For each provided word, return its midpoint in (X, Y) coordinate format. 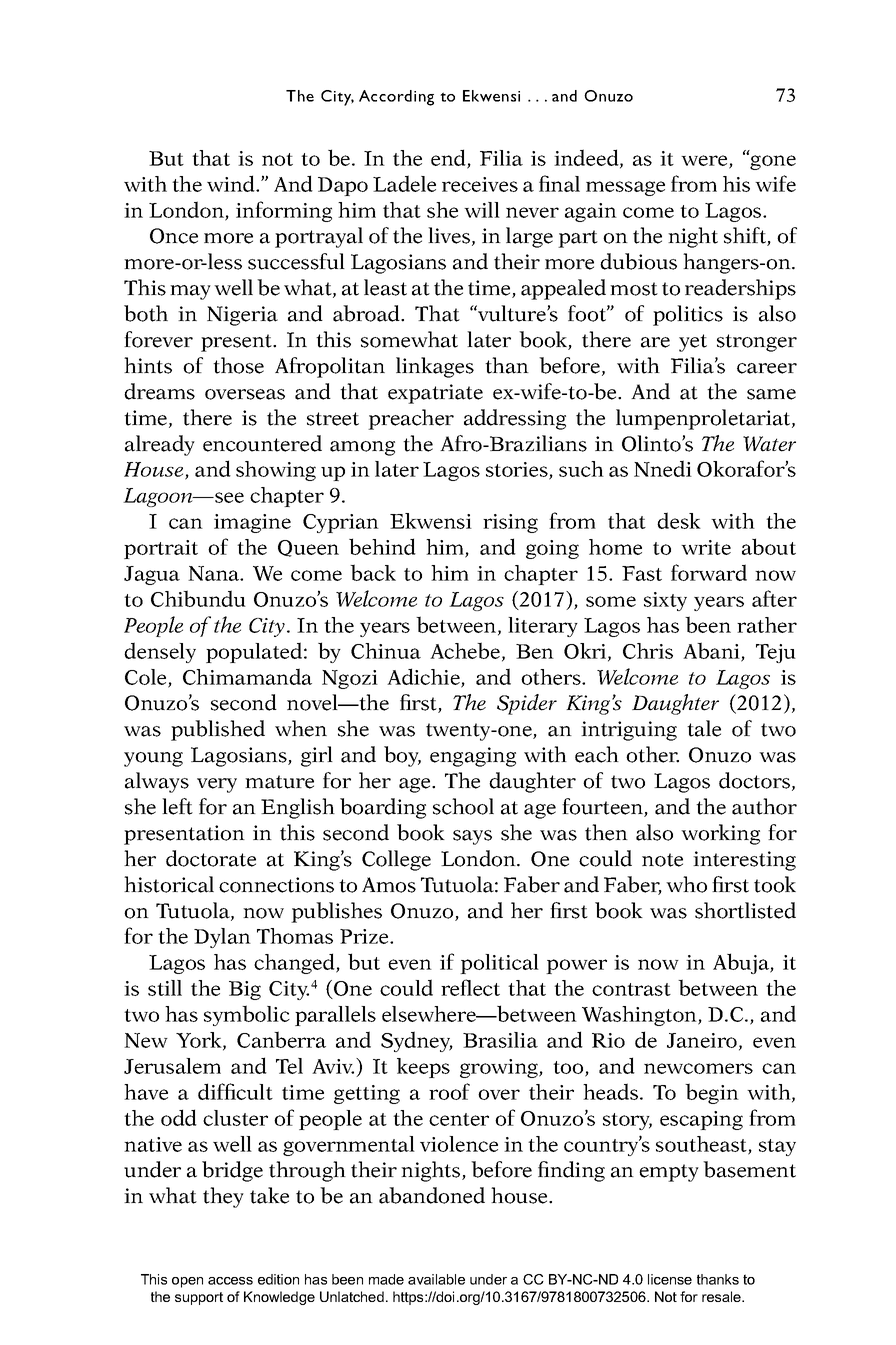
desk (679, 520)
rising (510, 523)
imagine (252, 523)
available (436, 1279)
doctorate (211, 858)
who (686, 884)
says (472, 837)
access (230, 1281)
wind (232, 183)
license (670, 1279)
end (449, 158)
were (705, 161)
